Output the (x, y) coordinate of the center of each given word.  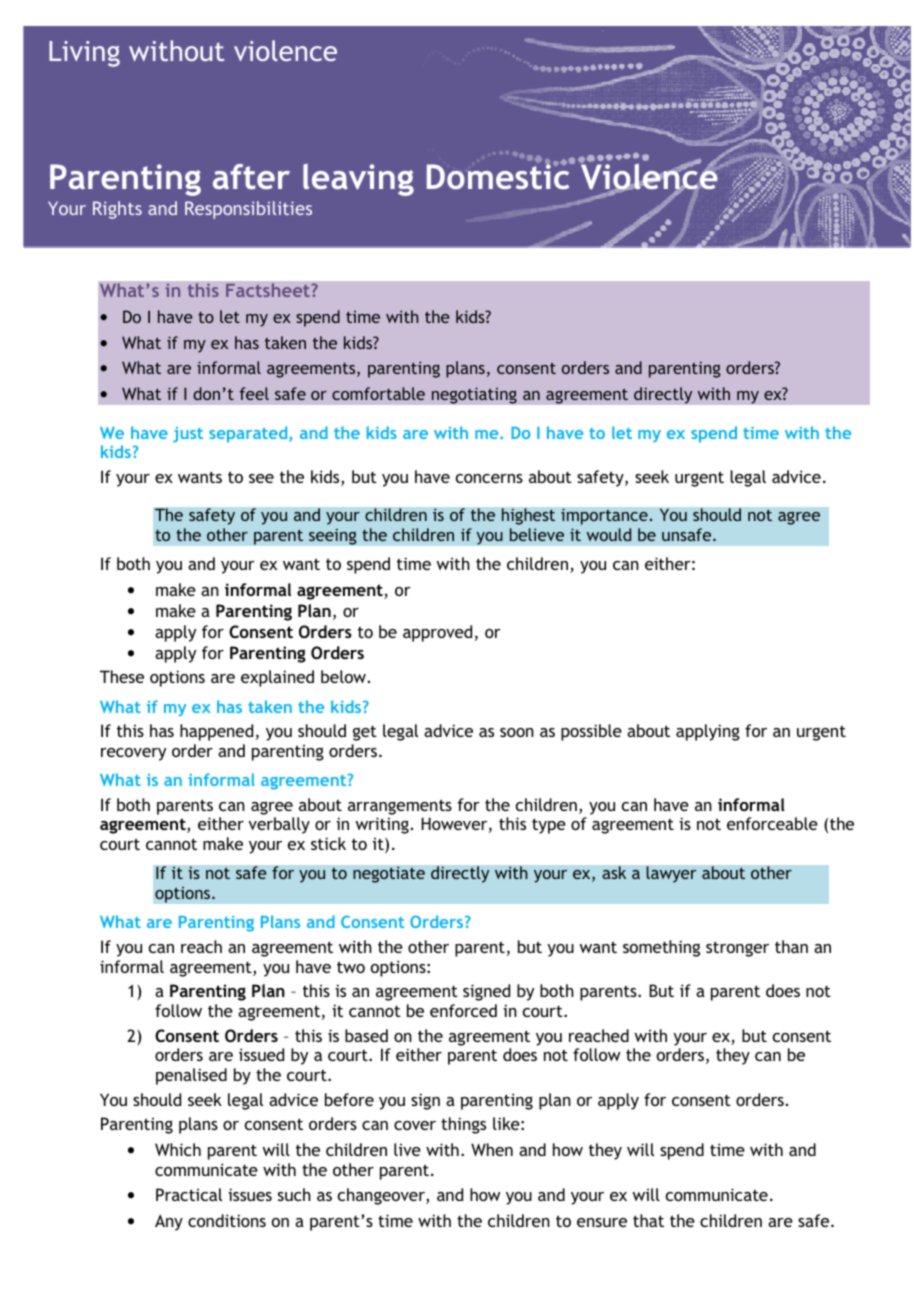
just (188, 435)
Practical (189, 1194)
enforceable (772, 823)
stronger (737, 949)
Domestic (499, 175)
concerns (489, 478)
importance (605, 516)
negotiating (474, 395)
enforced (463, 1010)
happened (216, 732)
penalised (191, 1076)
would (609, 534)
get (365, 733)
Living (84, 54)
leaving (358, 180)
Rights (117, 210)
